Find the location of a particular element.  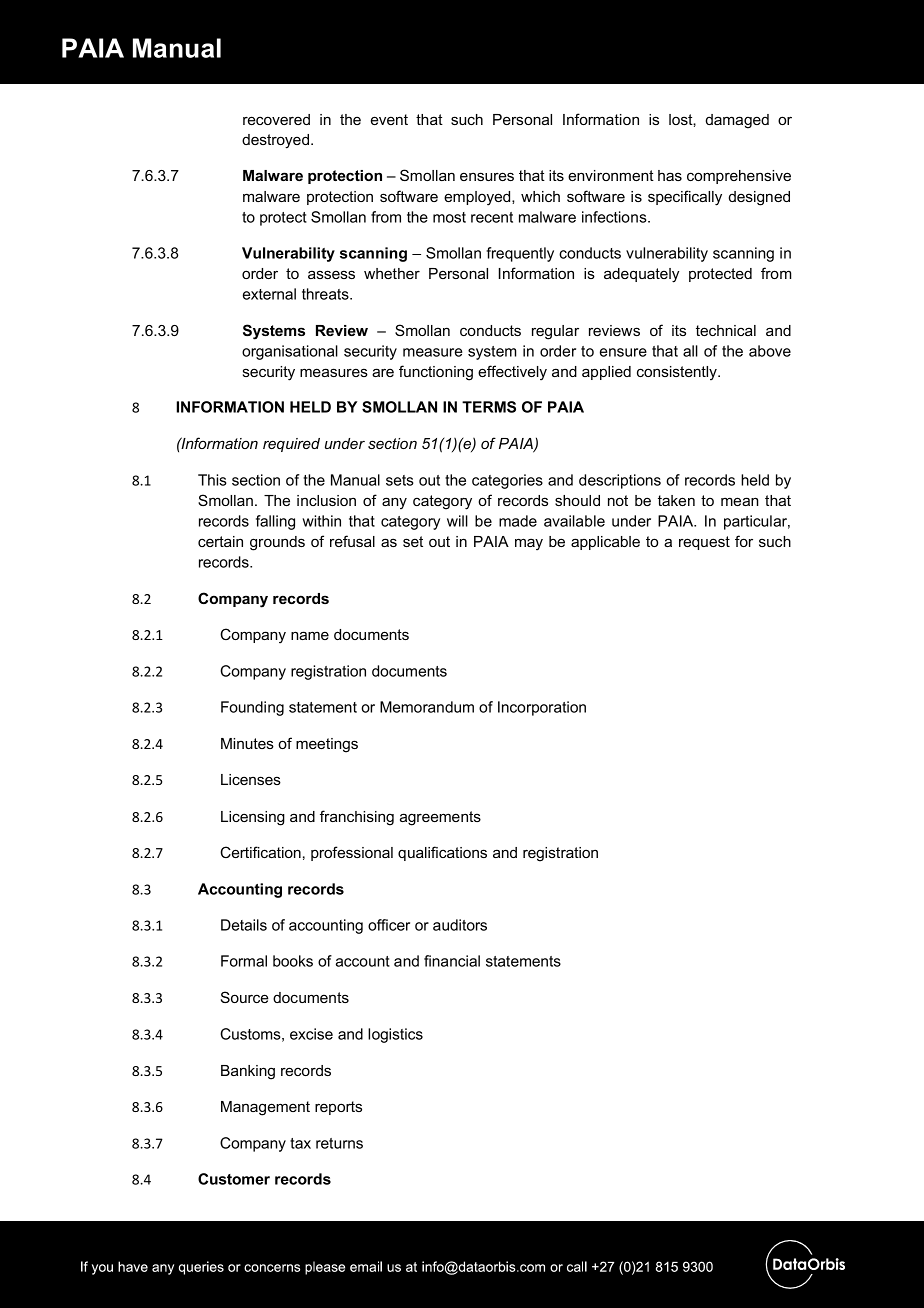

destroyed is located at coordinates (277, 141).
